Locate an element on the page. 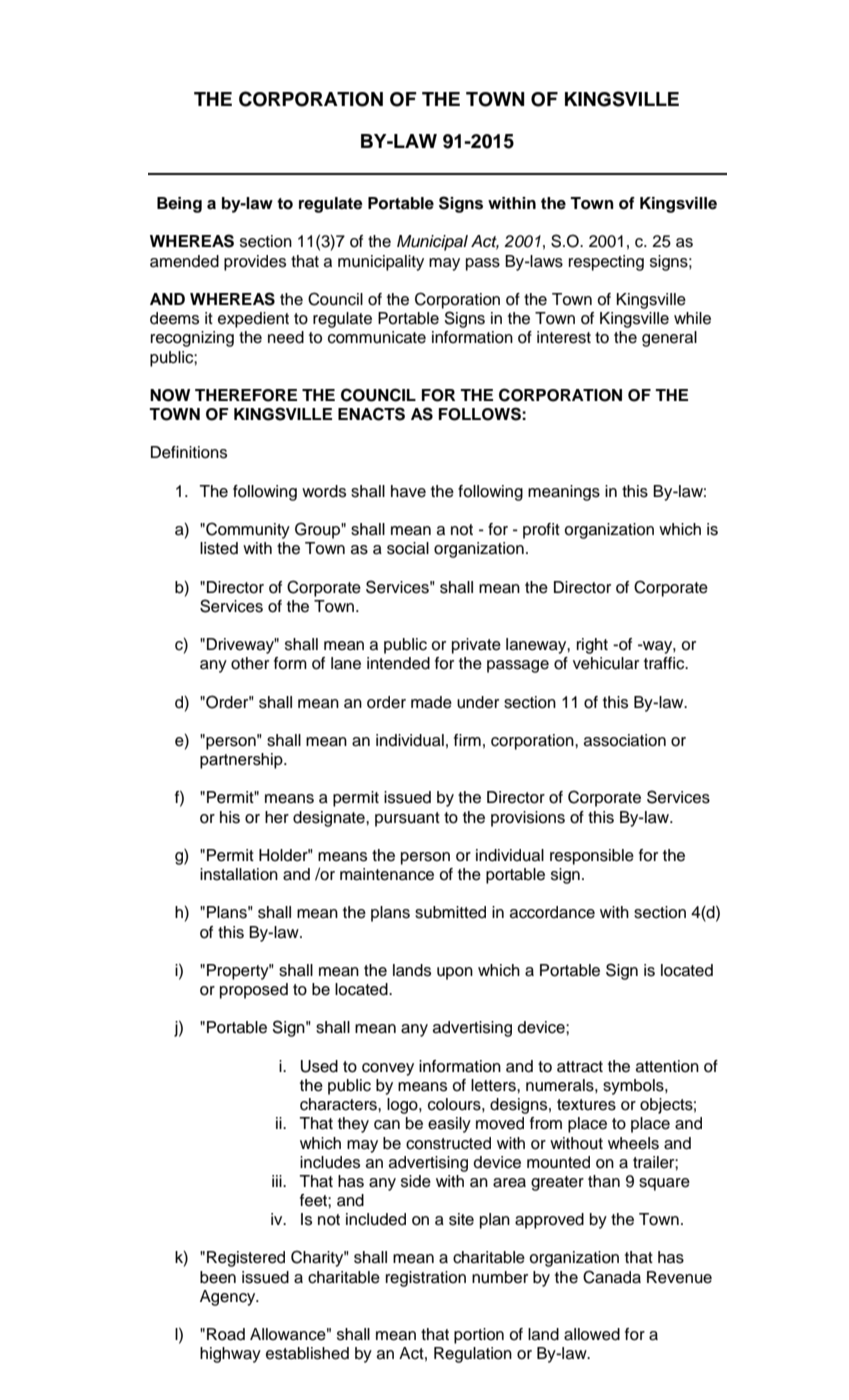 The height and width of the page is (1400, 849). have is located at coordinates (408, 491).
